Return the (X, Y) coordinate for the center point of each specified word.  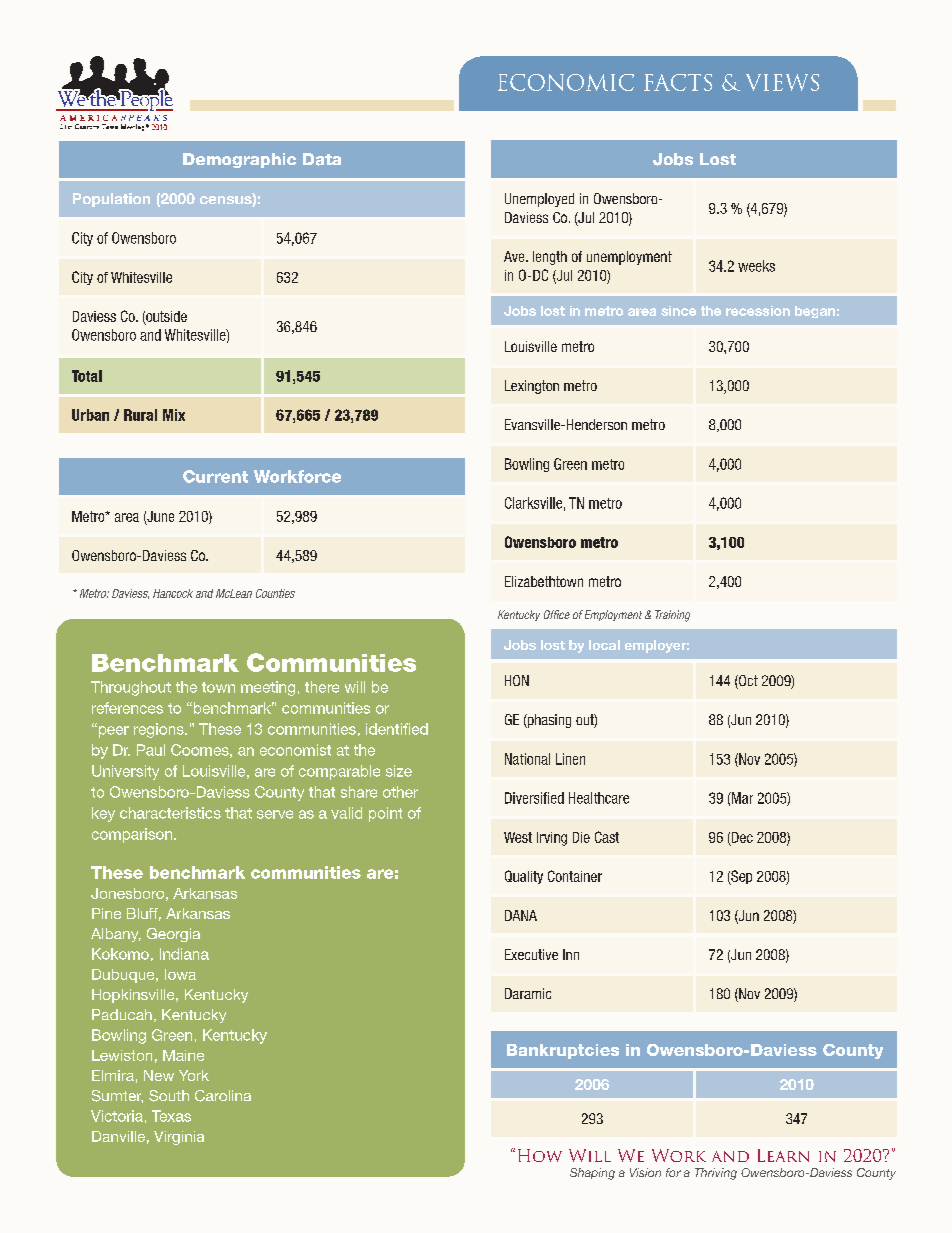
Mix (174, 415)
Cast (607, 837)
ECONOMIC (566, 82)
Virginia (179, 1138)
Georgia (173, 935)
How (540, 1155)
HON (517, 680)
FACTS (678, 82)
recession (758, 311)
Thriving (716, 1174)
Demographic (239, 160)
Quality (524, 877)
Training (672, 616)
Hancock (173, 593)
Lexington (532, 387)
